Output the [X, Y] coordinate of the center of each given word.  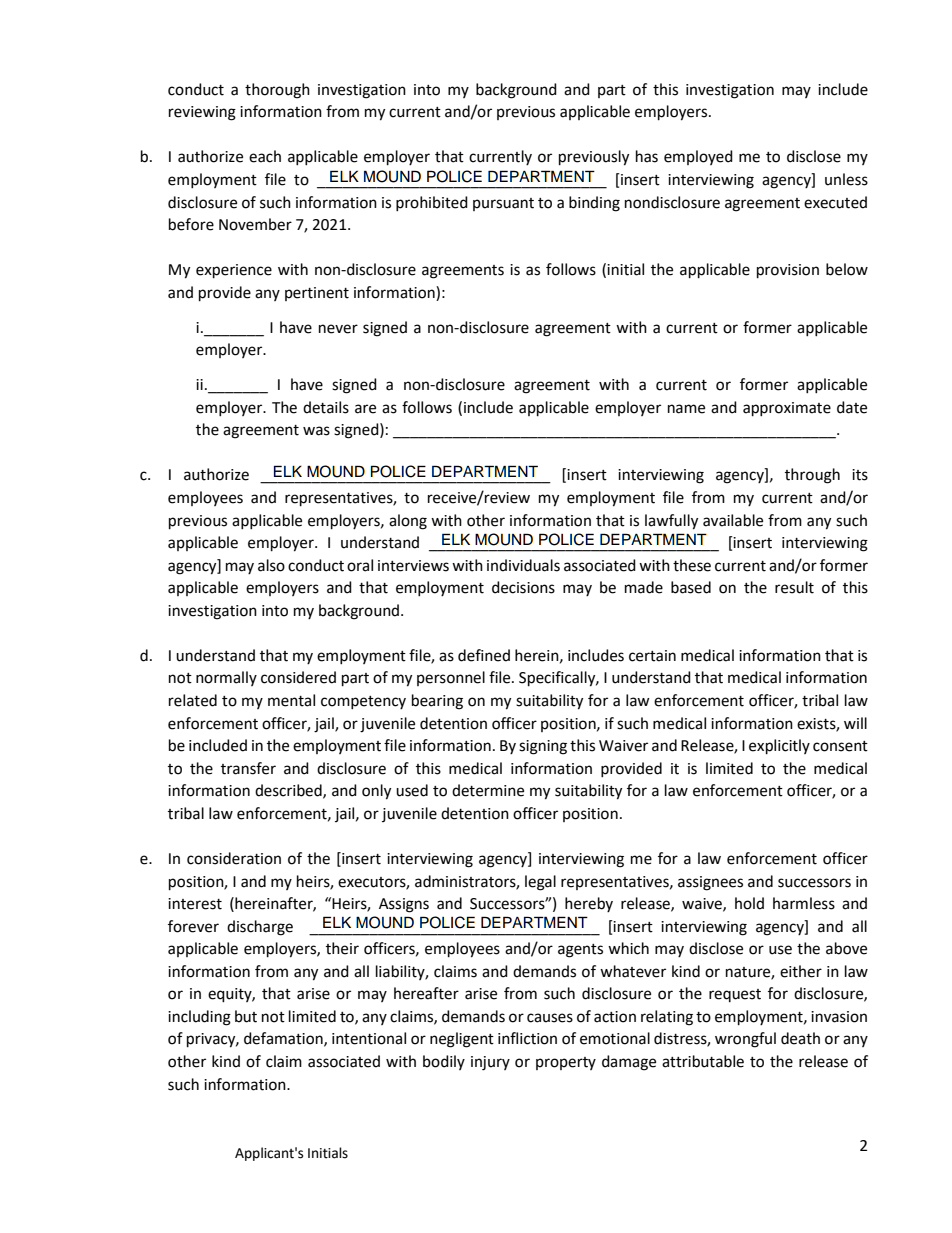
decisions [523, 587]
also [271, 565]
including [199, 1018]
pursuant [503, 204]
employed [698, 157]
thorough [277, 91]
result [794, 587]
